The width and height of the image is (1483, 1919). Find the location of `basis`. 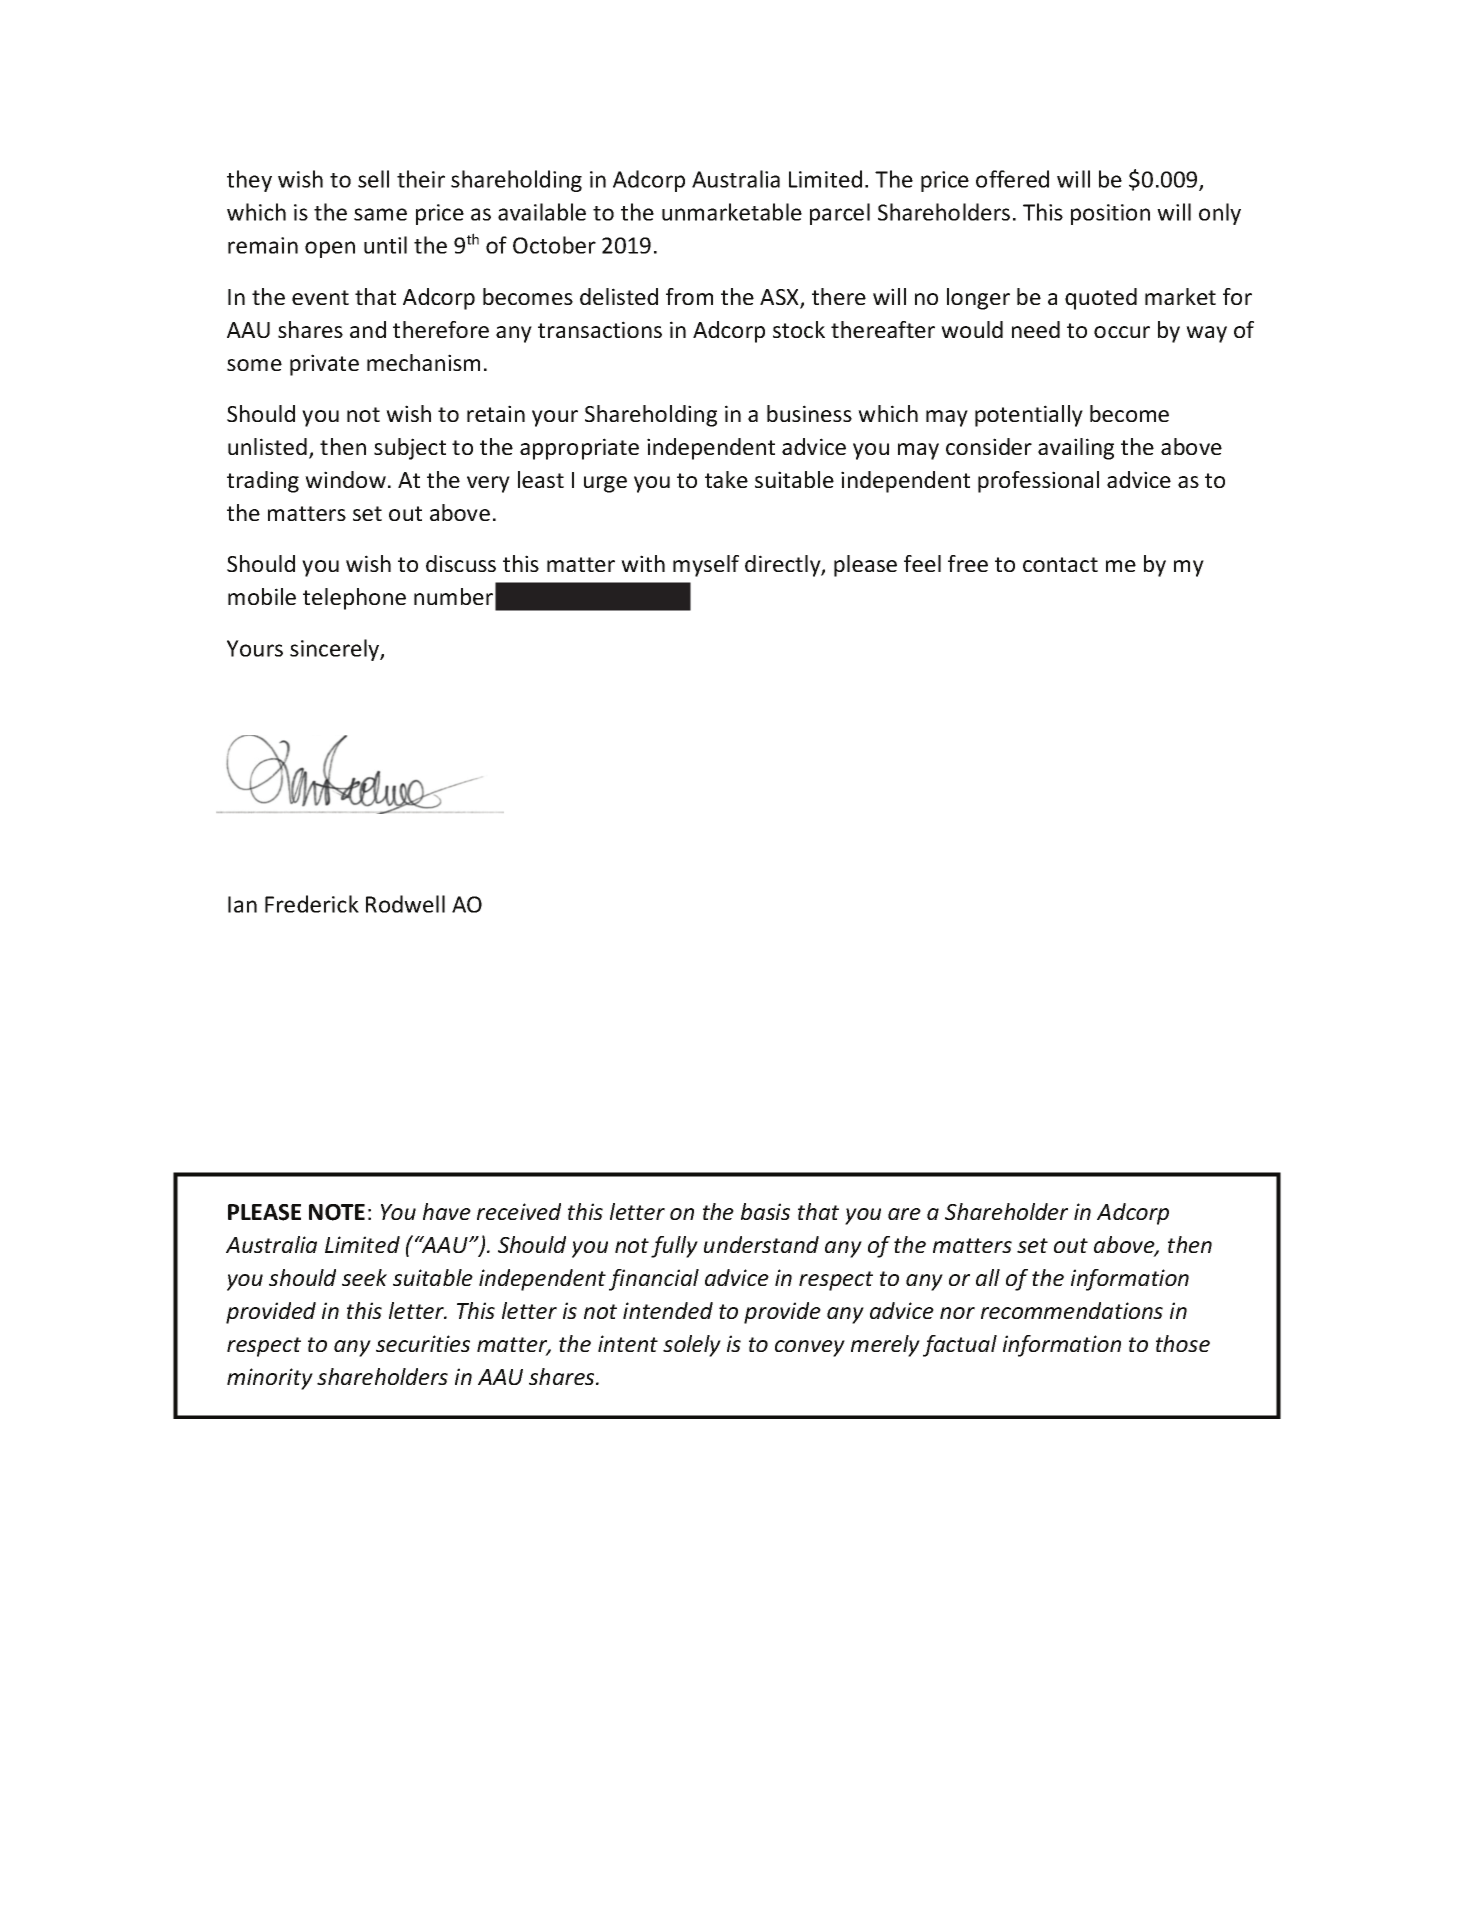

basis is located at coordinates (765, 1211).
